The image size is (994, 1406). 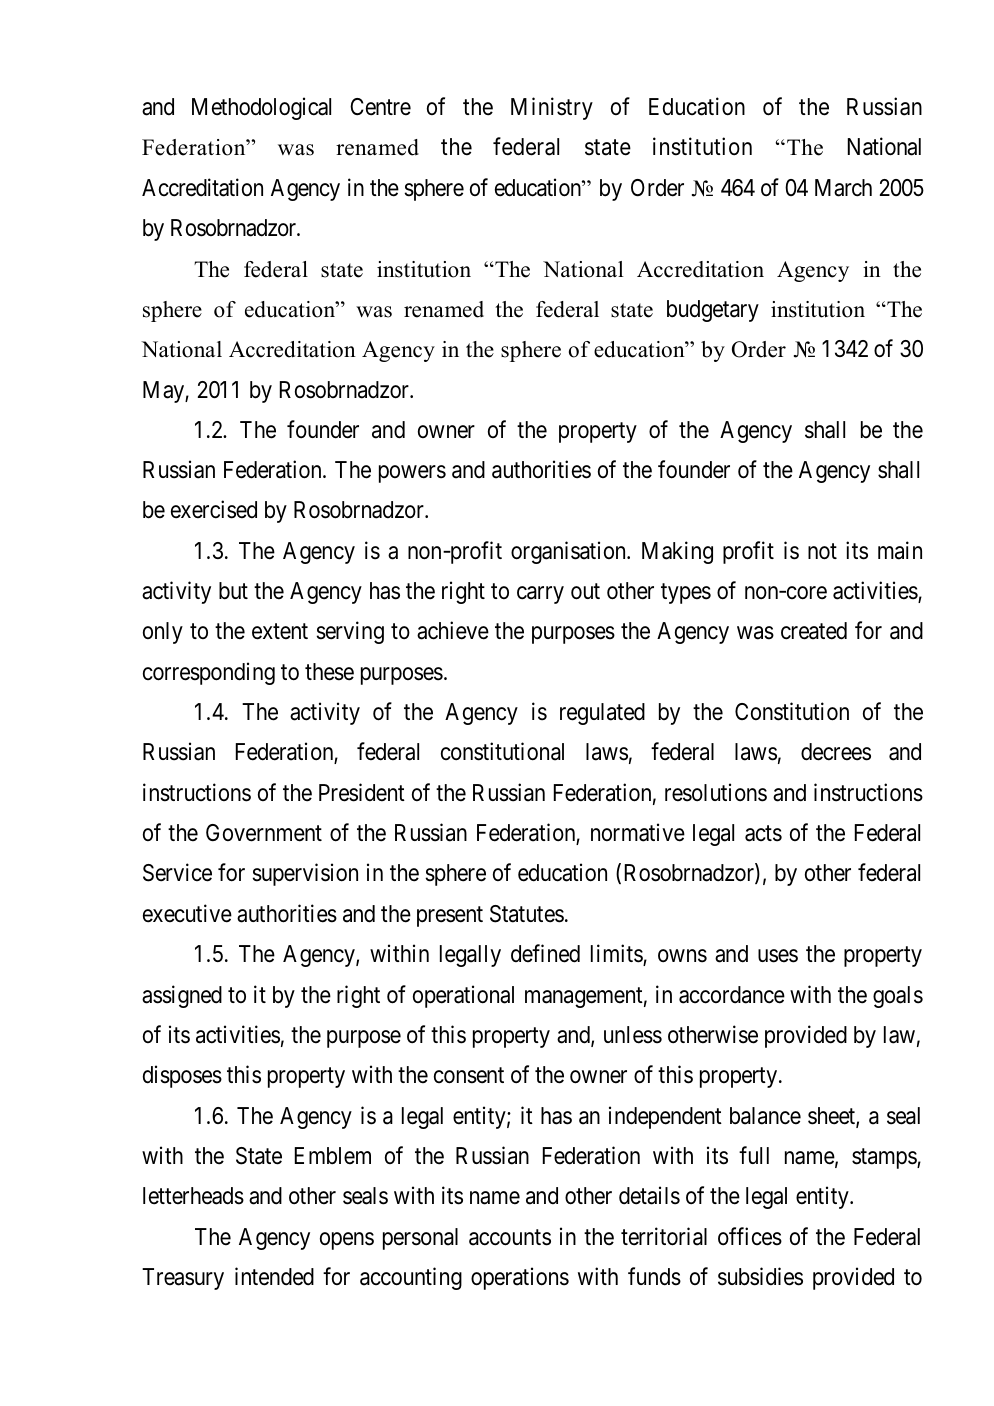 What do you see at coordinates (552, 108) in the page?
I see `Ministry` at bounding box center [552, 108].
